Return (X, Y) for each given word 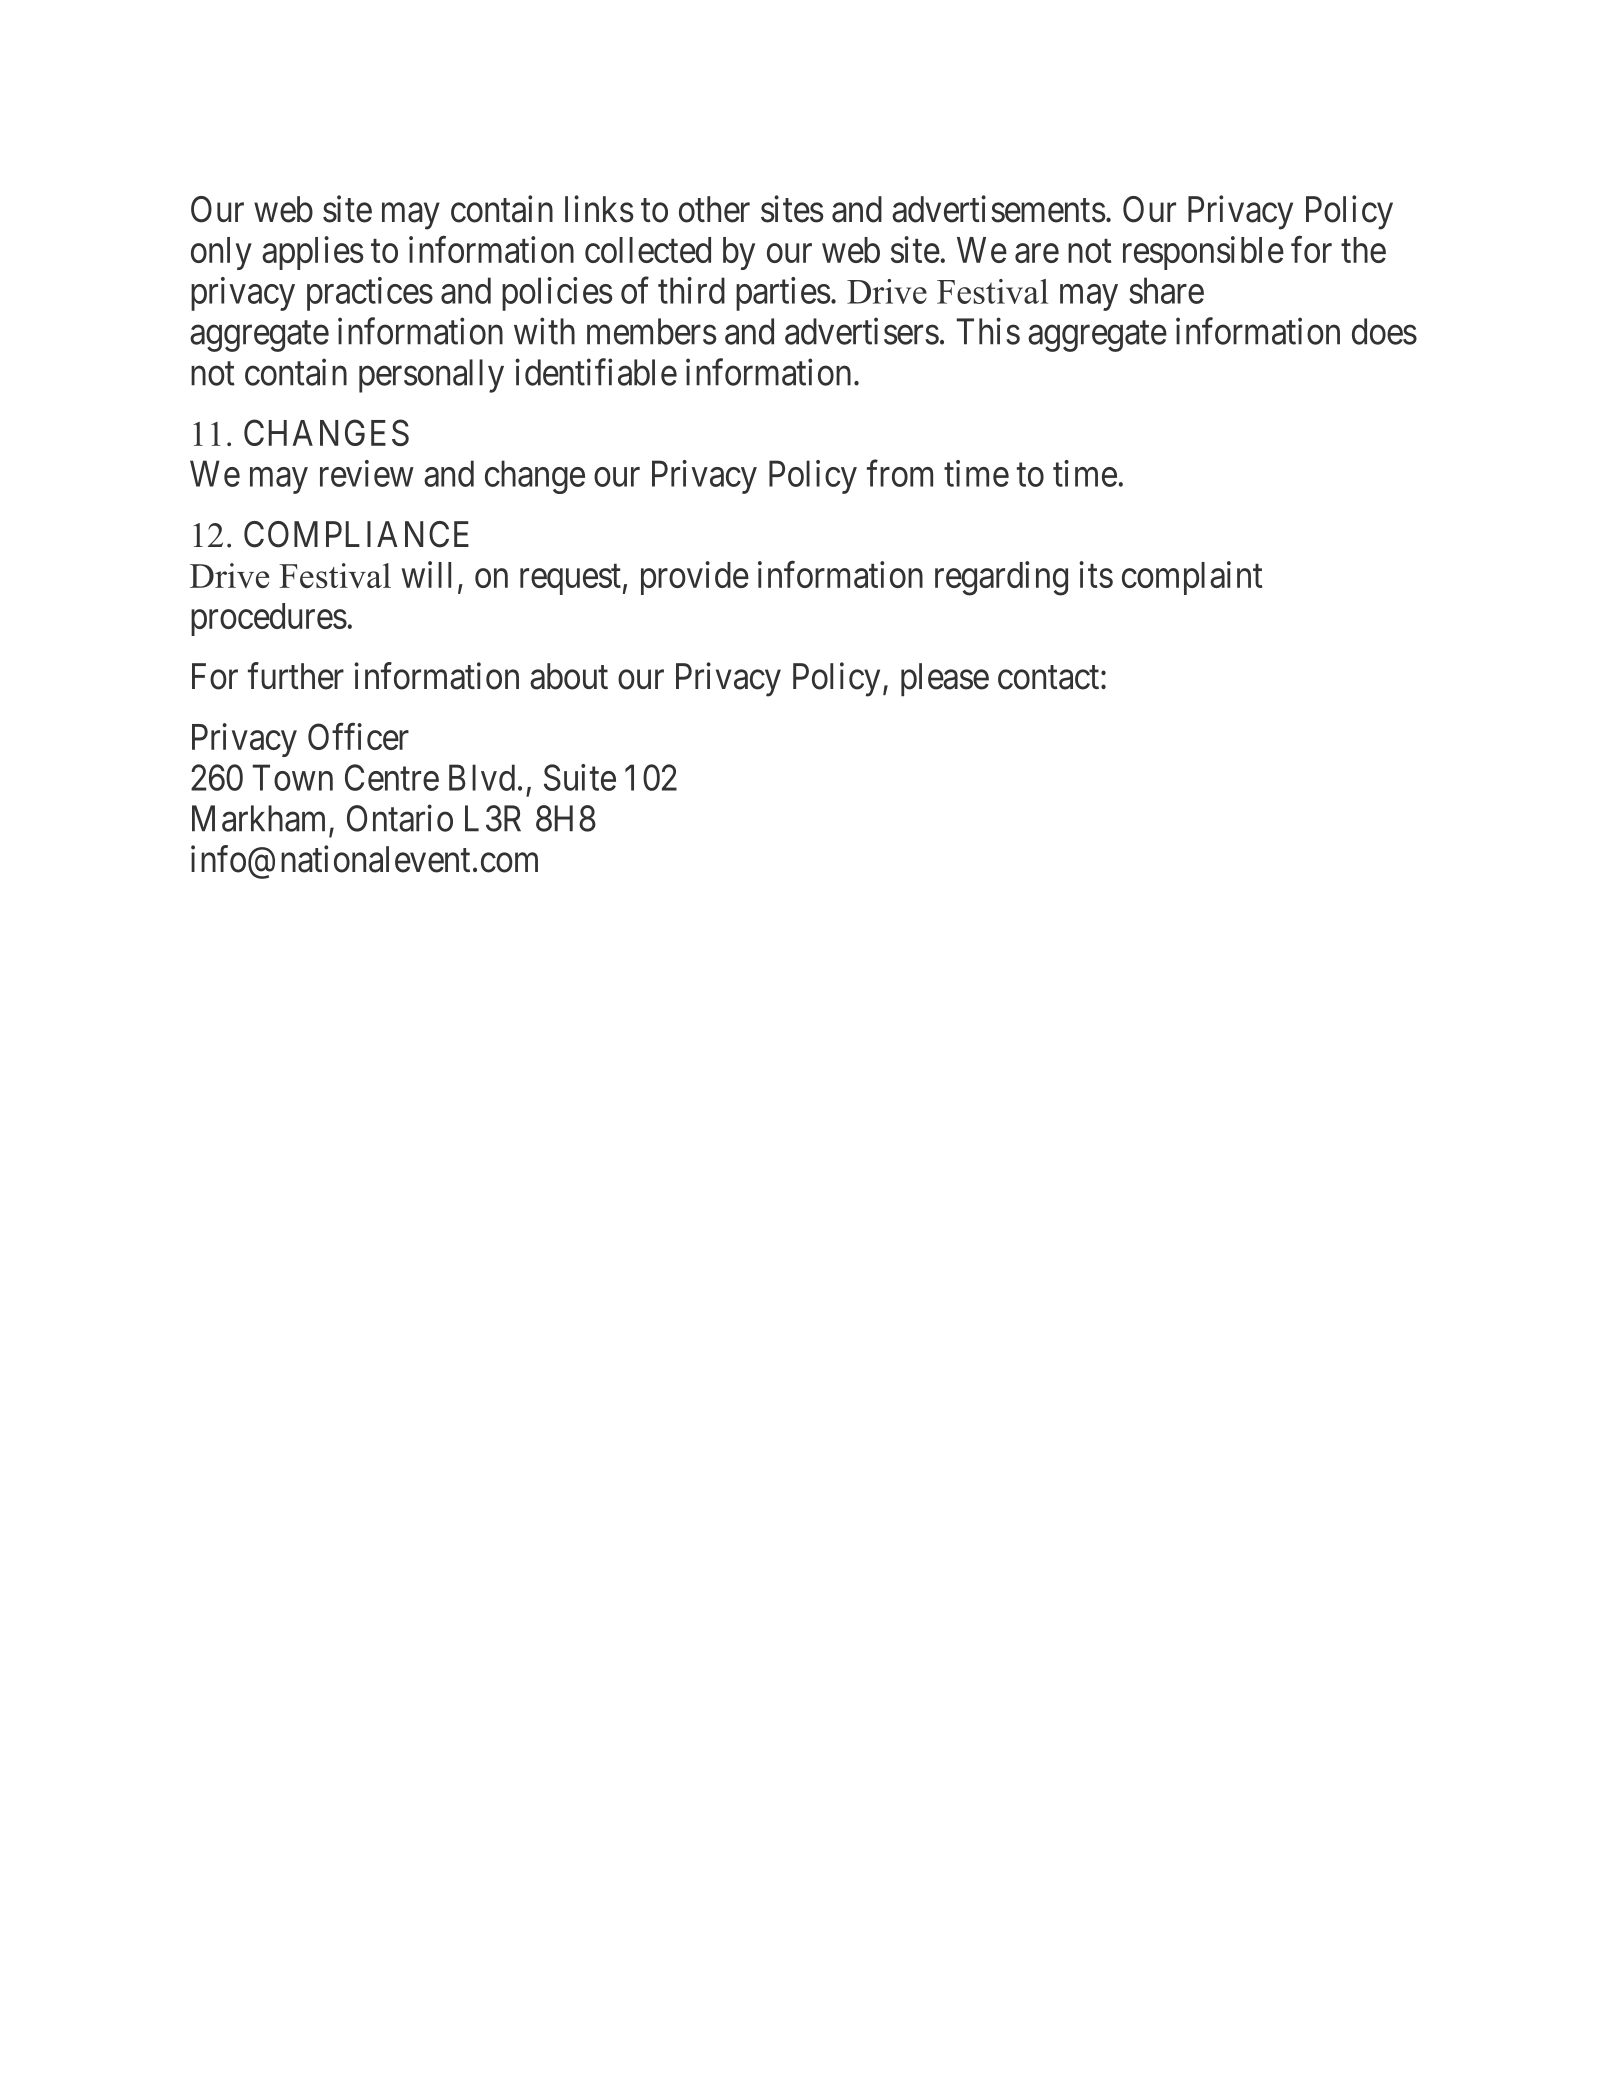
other (714, 209)
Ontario (400, 818)
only (221, 253)
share (1166, 290)
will (426, 574)
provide (695, 578)
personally (431, 376)
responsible (1203, 253)
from (900, 473)
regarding (1001, 578)
